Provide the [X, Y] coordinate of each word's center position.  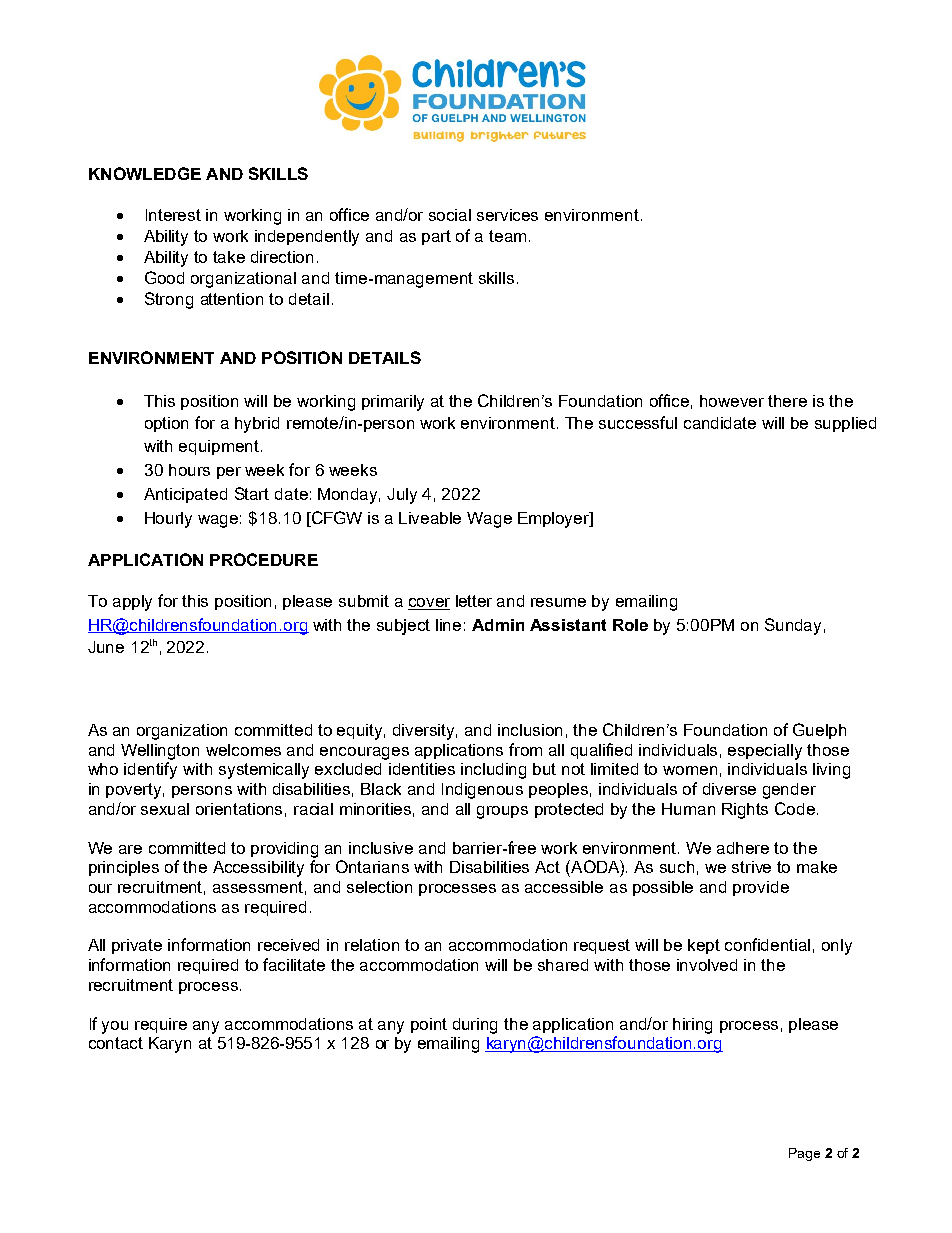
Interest [173, 215]
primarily [393, 403]
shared [563, 965]
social [450, 215]
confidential [767, 944]
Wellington [160, 752]
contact [116, 1043]
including [493, 771]
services [507, 215]
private [137, 946]
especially [765, 752]
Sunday [793, 626]
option [166, 424]
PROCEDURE [264, 559]
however [732, 401]
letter [474, 601]
